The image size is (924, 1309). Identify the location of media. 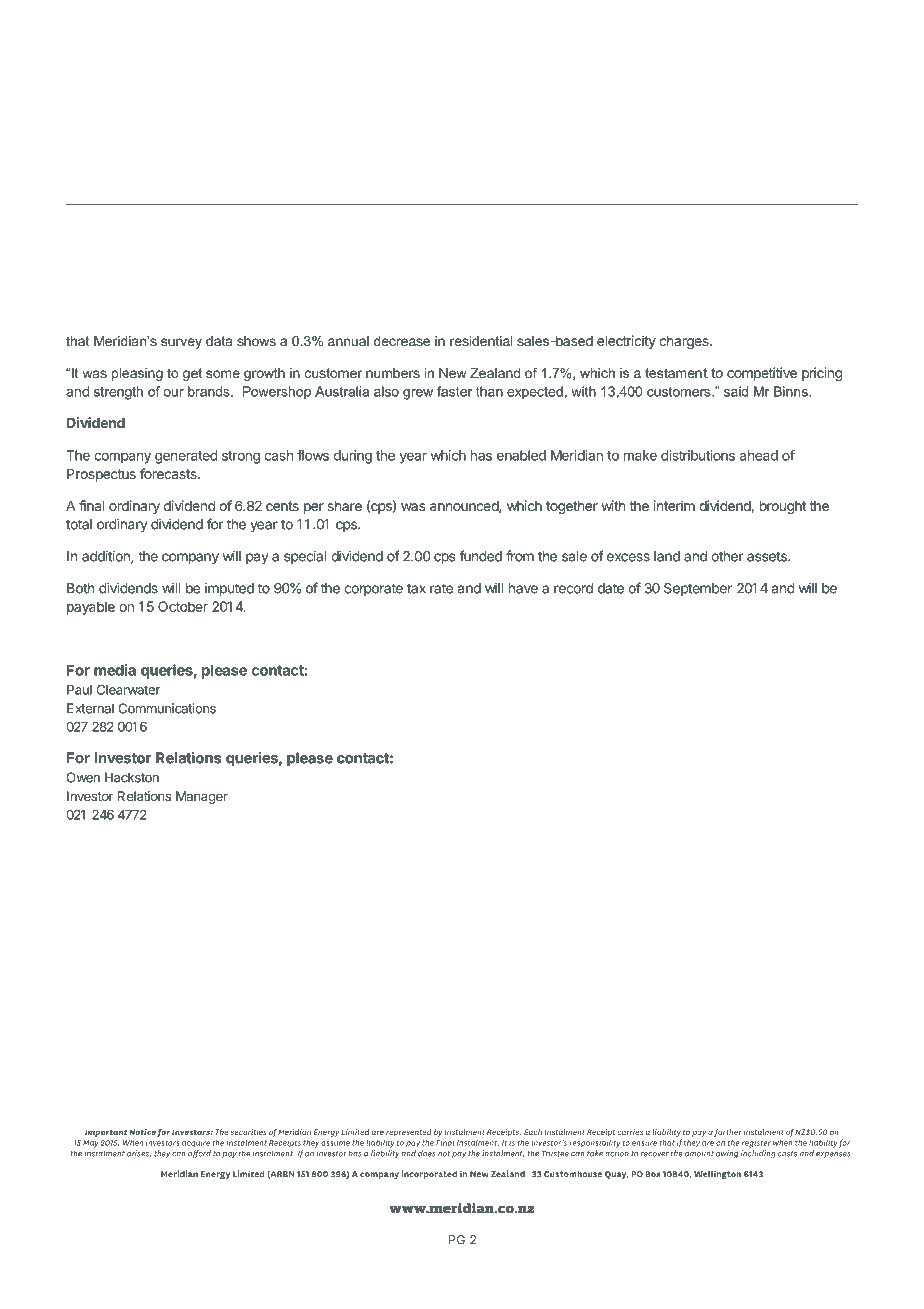
(115, 670).
